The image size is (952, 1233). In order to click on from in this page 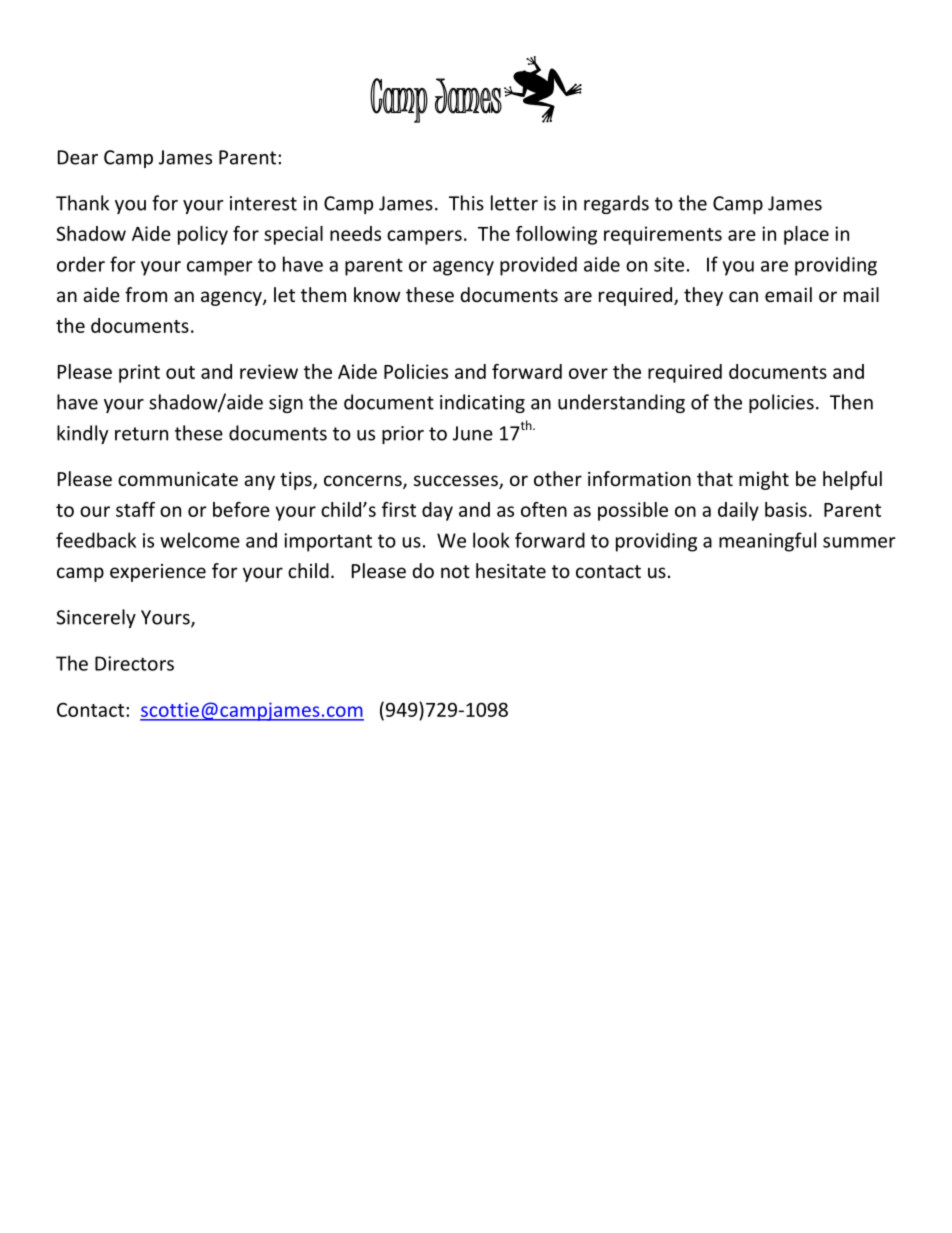, I will do `click(146, 294)`.
